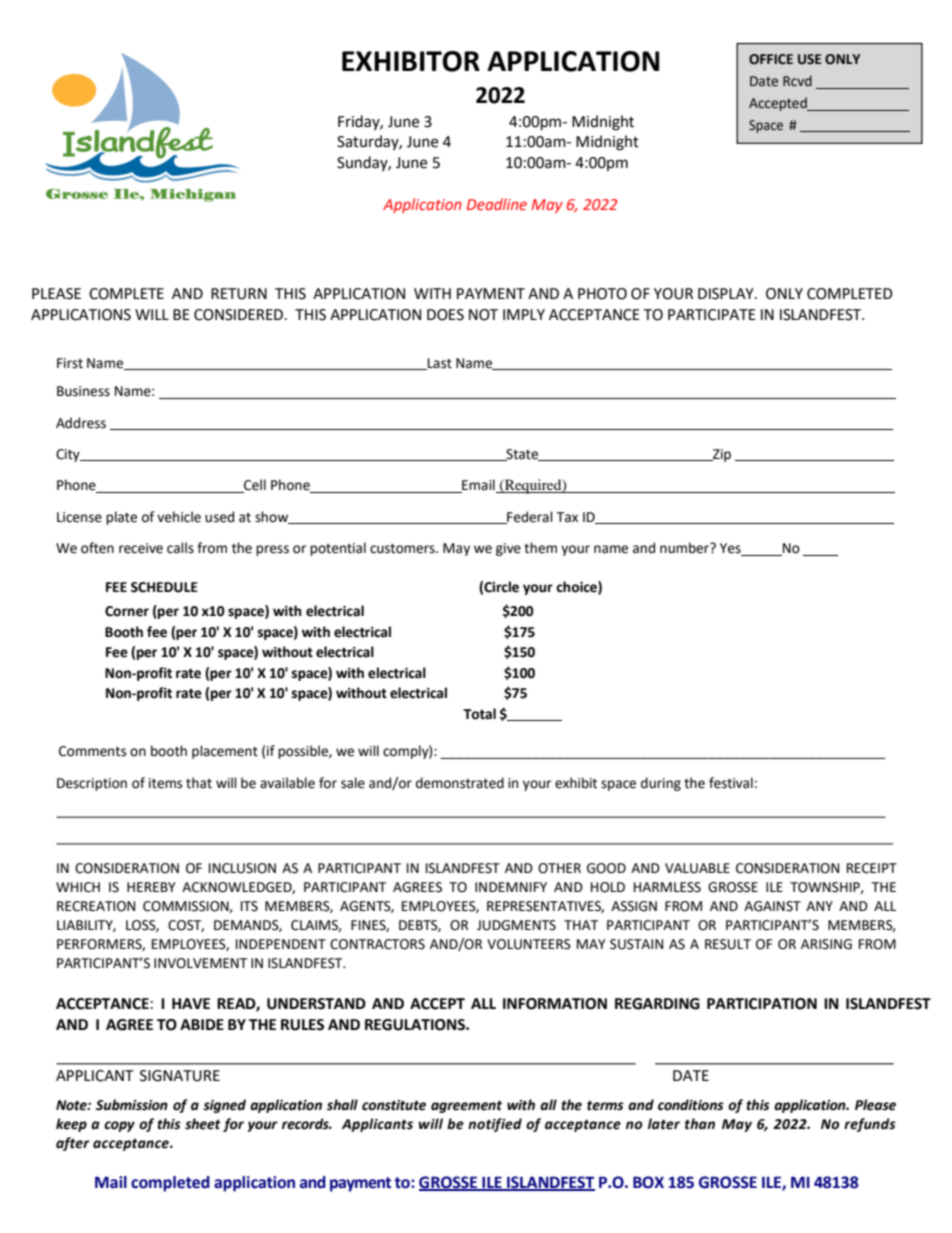 This document has height=1233, width=952. What do you see at coordinates (508, 549) in the document?
I see `give` at bounding box center [508, 549].
